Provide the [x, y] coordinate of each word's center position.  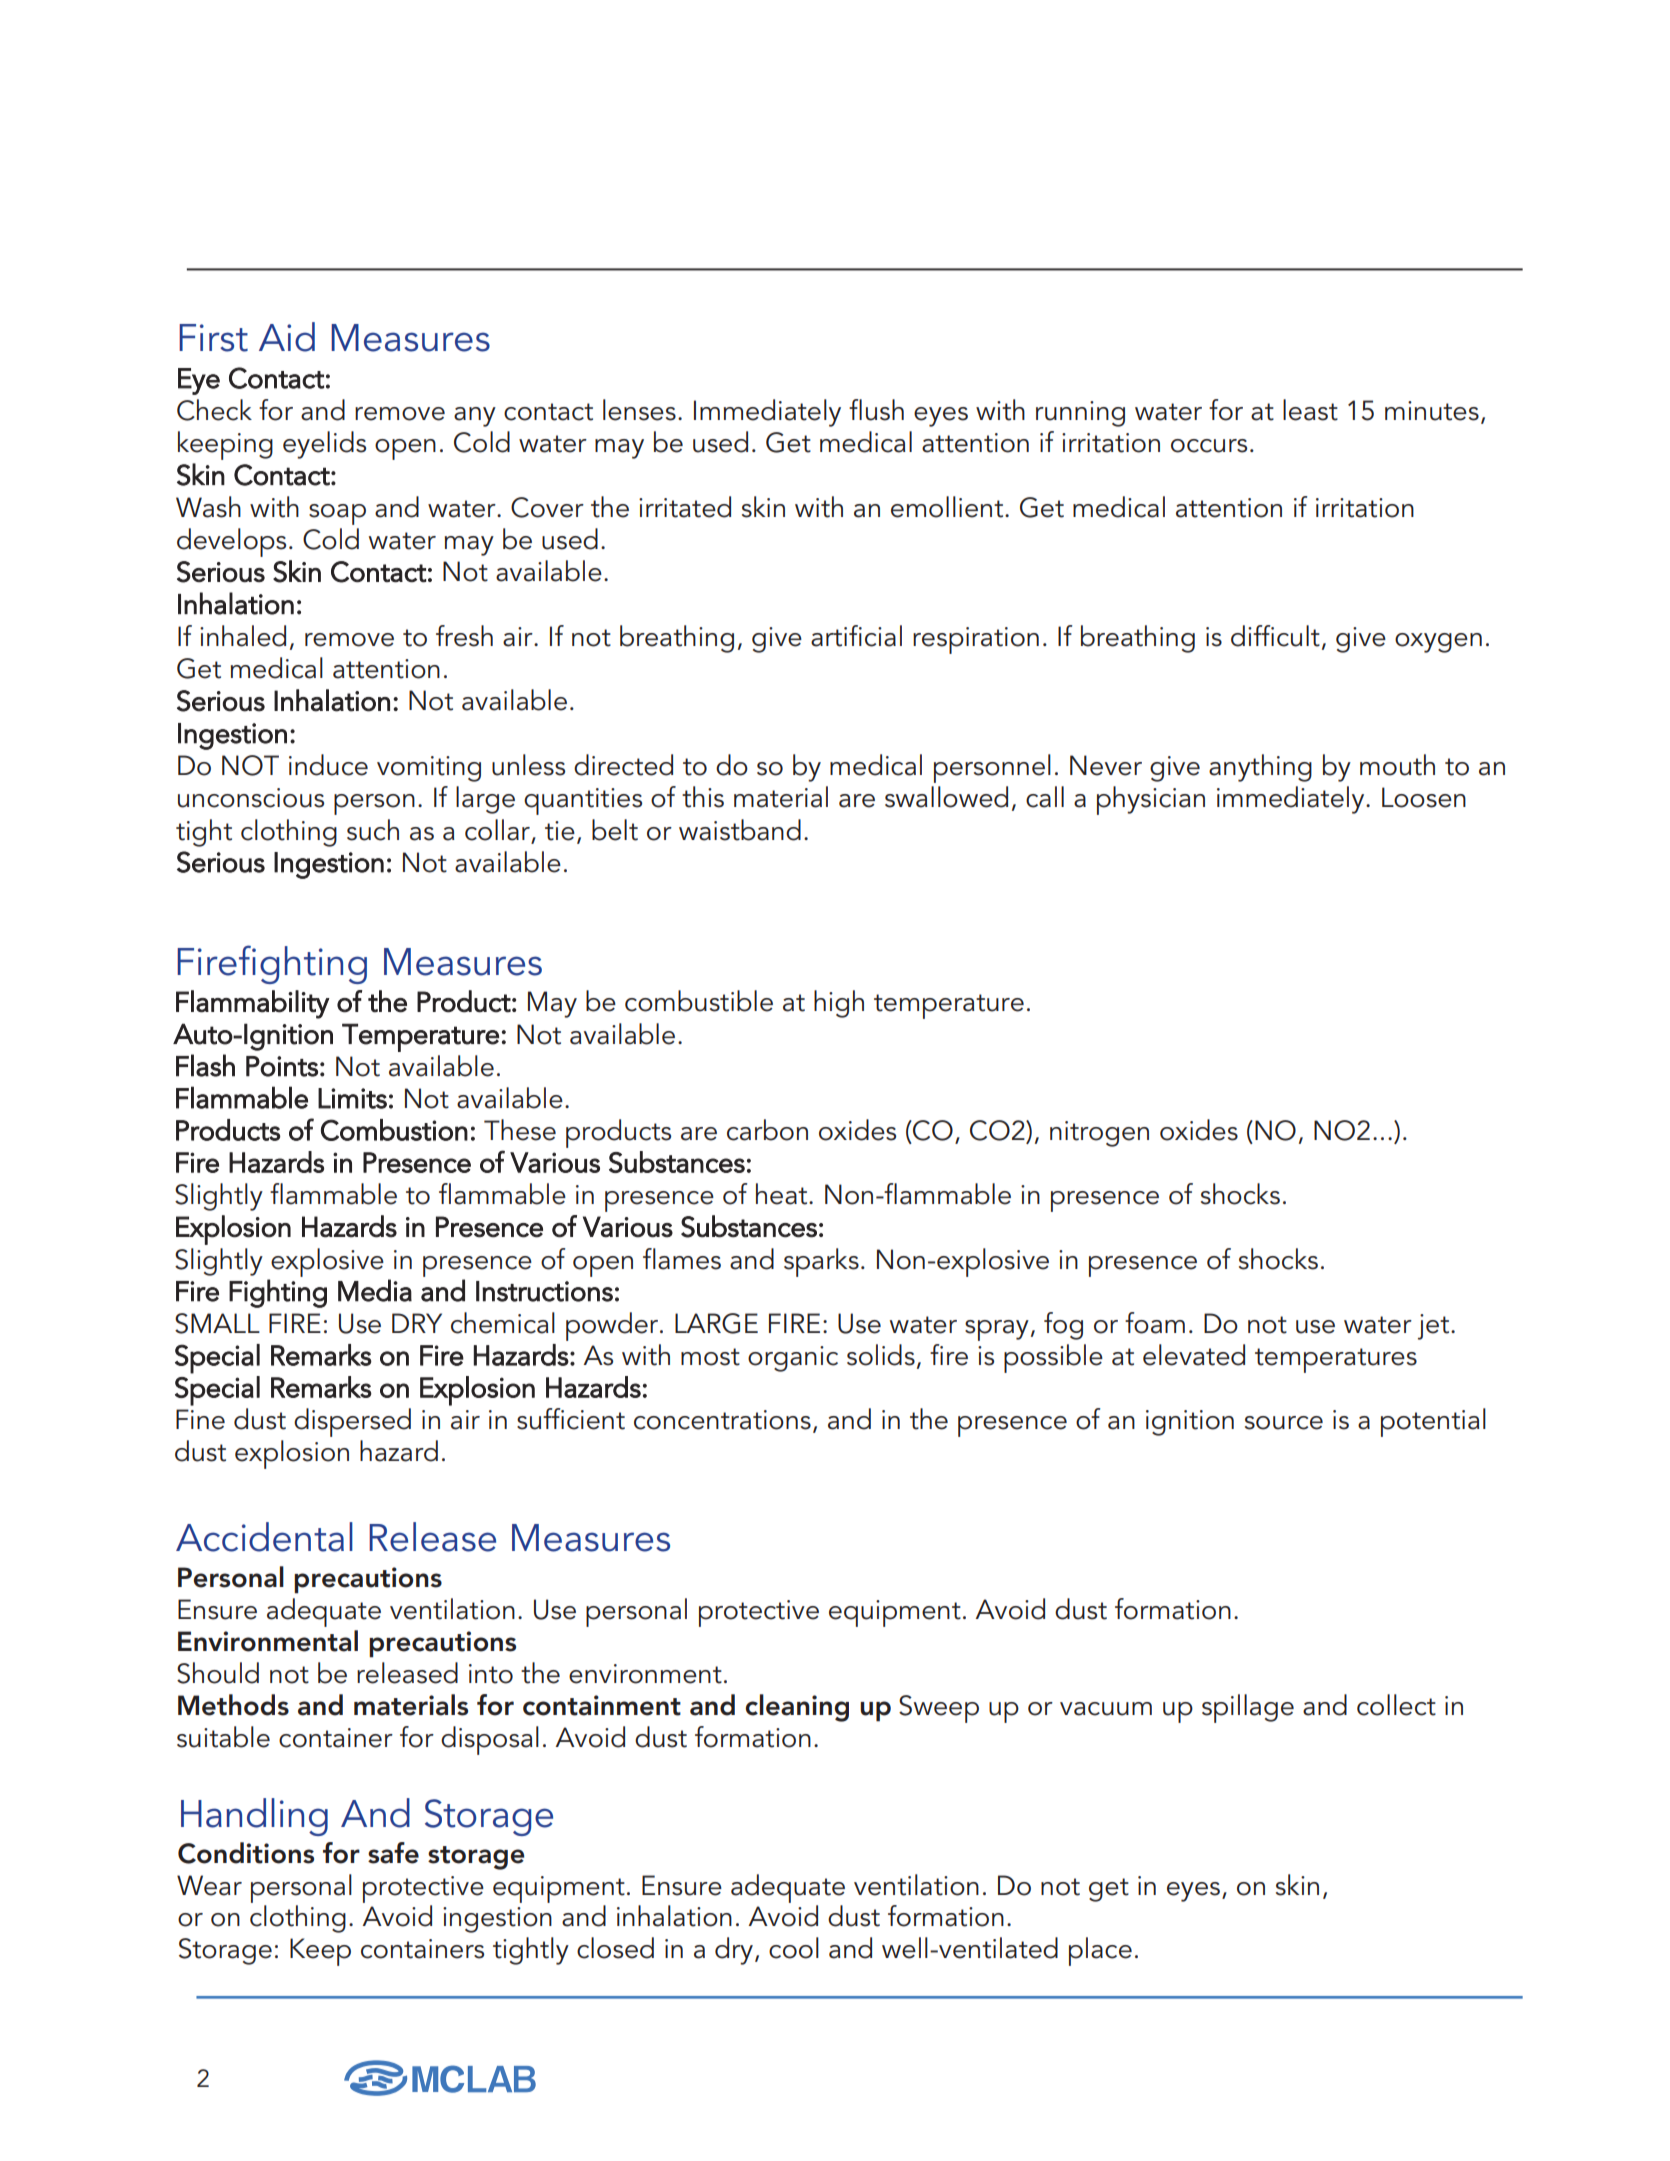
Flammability [253, 1004]
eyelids [324, 445]
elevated [1194, 1355]
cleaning [797, 1708]
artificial [856, 636]
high [839, 1004]
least [1310, 410]
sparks [821, 1262]
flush [876, 410]
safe [393, 1853]
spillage [1248, 1708]
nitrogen [1099, 1134]
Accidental [264, 1537]
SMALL [217, 1323]
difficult [1275, 636]
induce [328, 765]
